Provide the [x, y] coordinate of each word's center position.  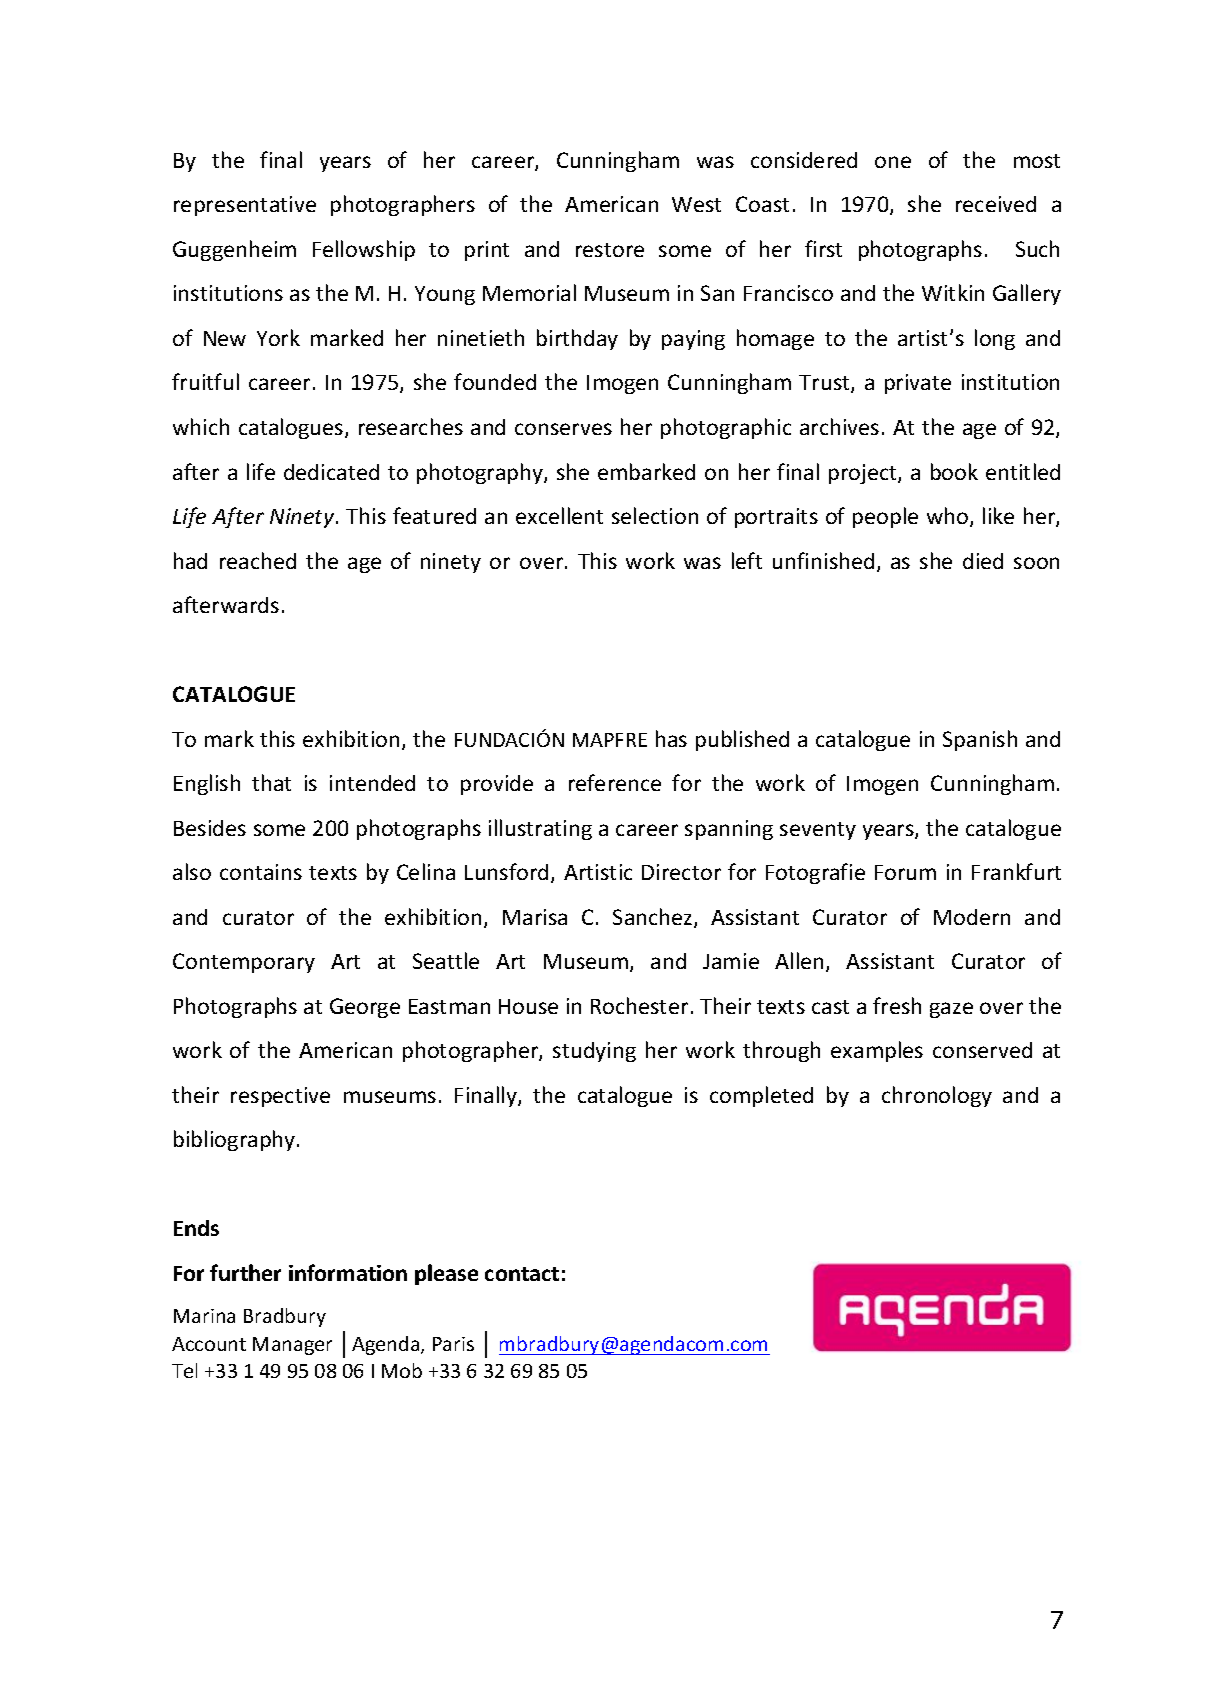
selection [655, 515]
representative [245, 206]
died [983, 561]
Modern [972, 917]
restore [610, 250]
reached [258, 560]
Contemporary [244, 963]
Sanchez [654, 918]
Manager [292, 1346]
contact [522, 1274]
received [996, 204]
